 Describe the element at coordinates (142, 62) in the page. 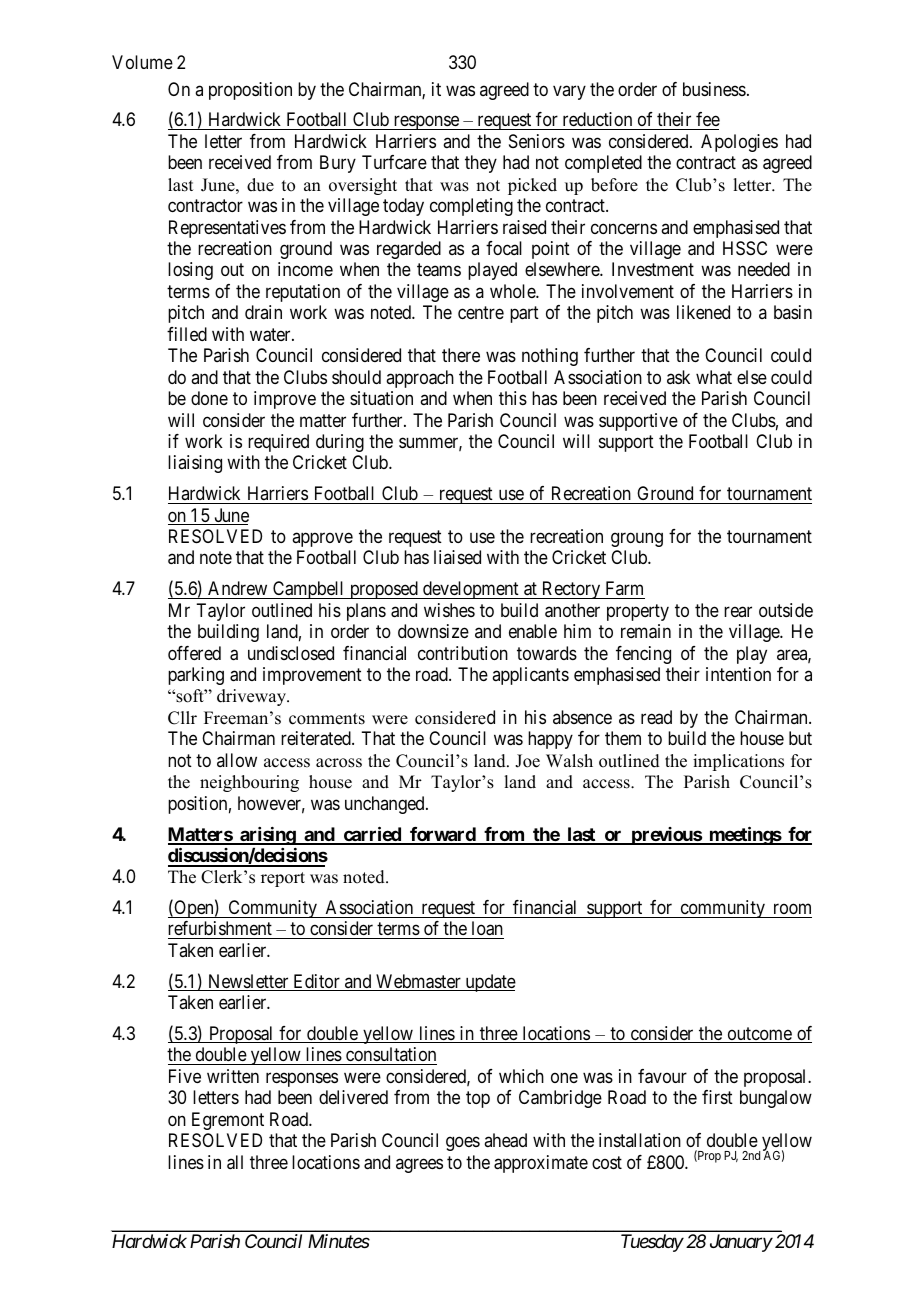

I see `Volume` at that location.
